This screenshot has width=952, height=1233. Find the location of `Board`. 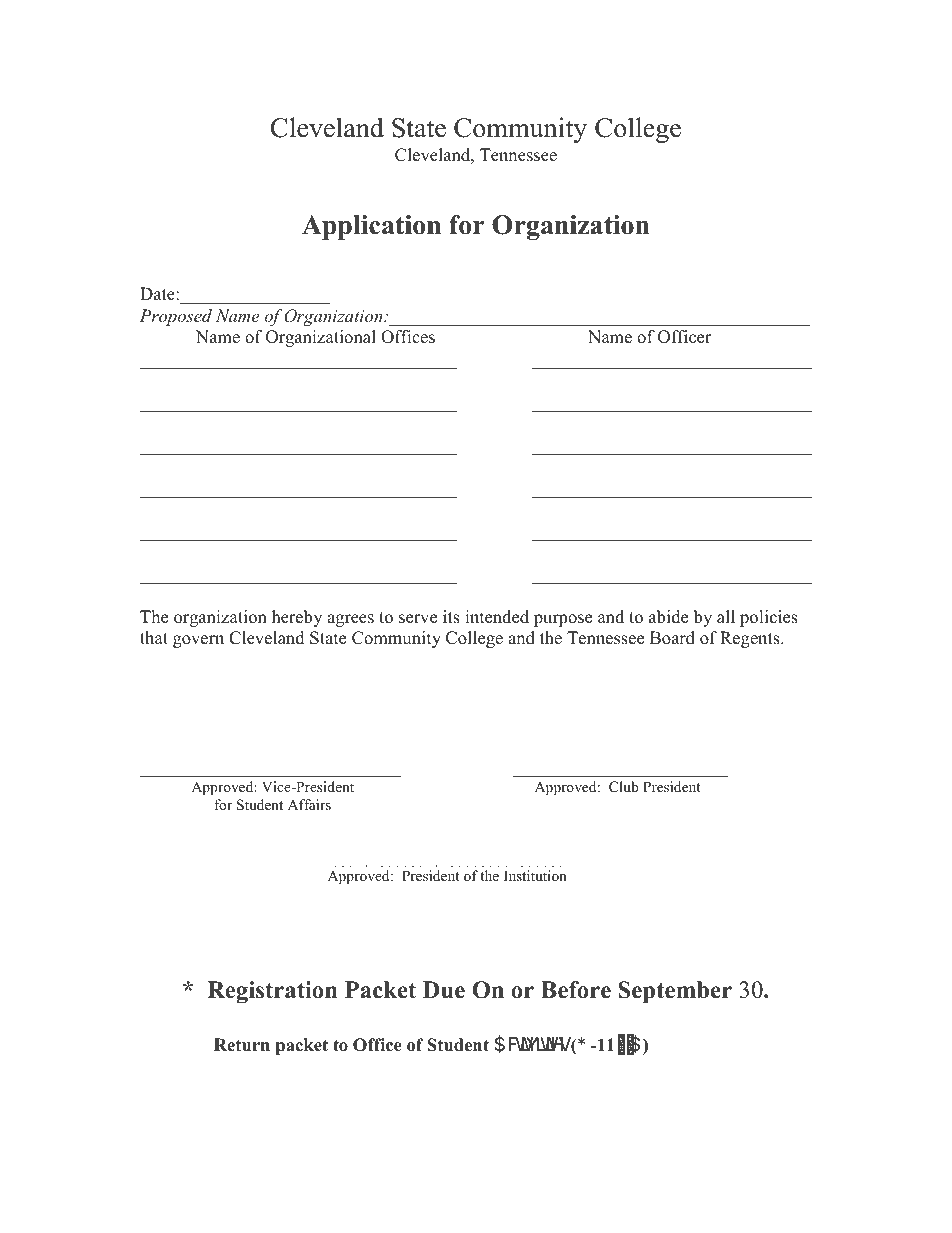

Board is located at coordinates (672, 638).
